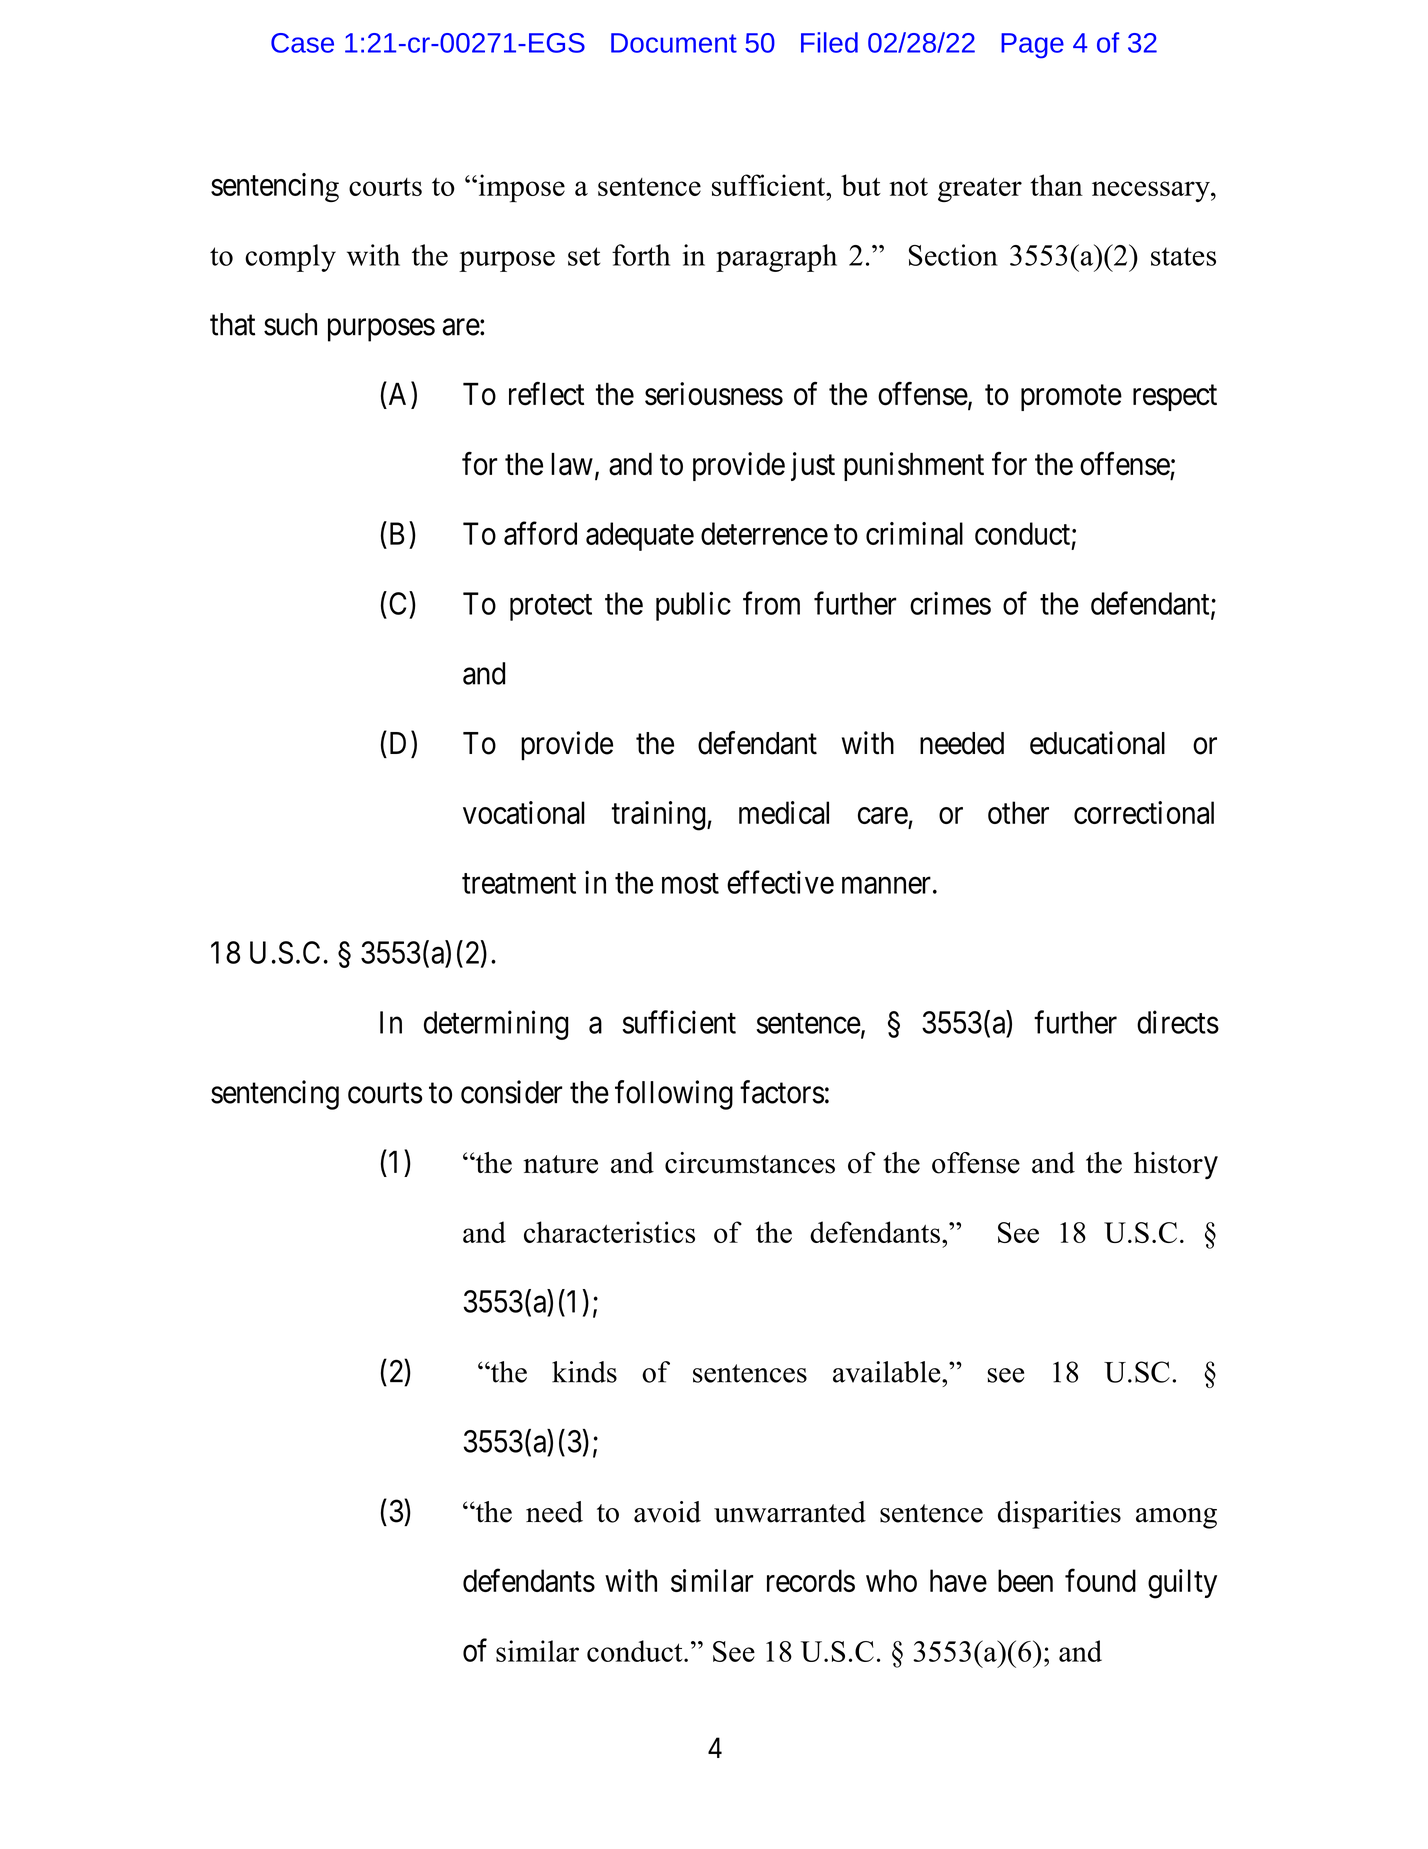  Describe the element at coordinates (302, 43) in the image. I see `Case` at that location.
